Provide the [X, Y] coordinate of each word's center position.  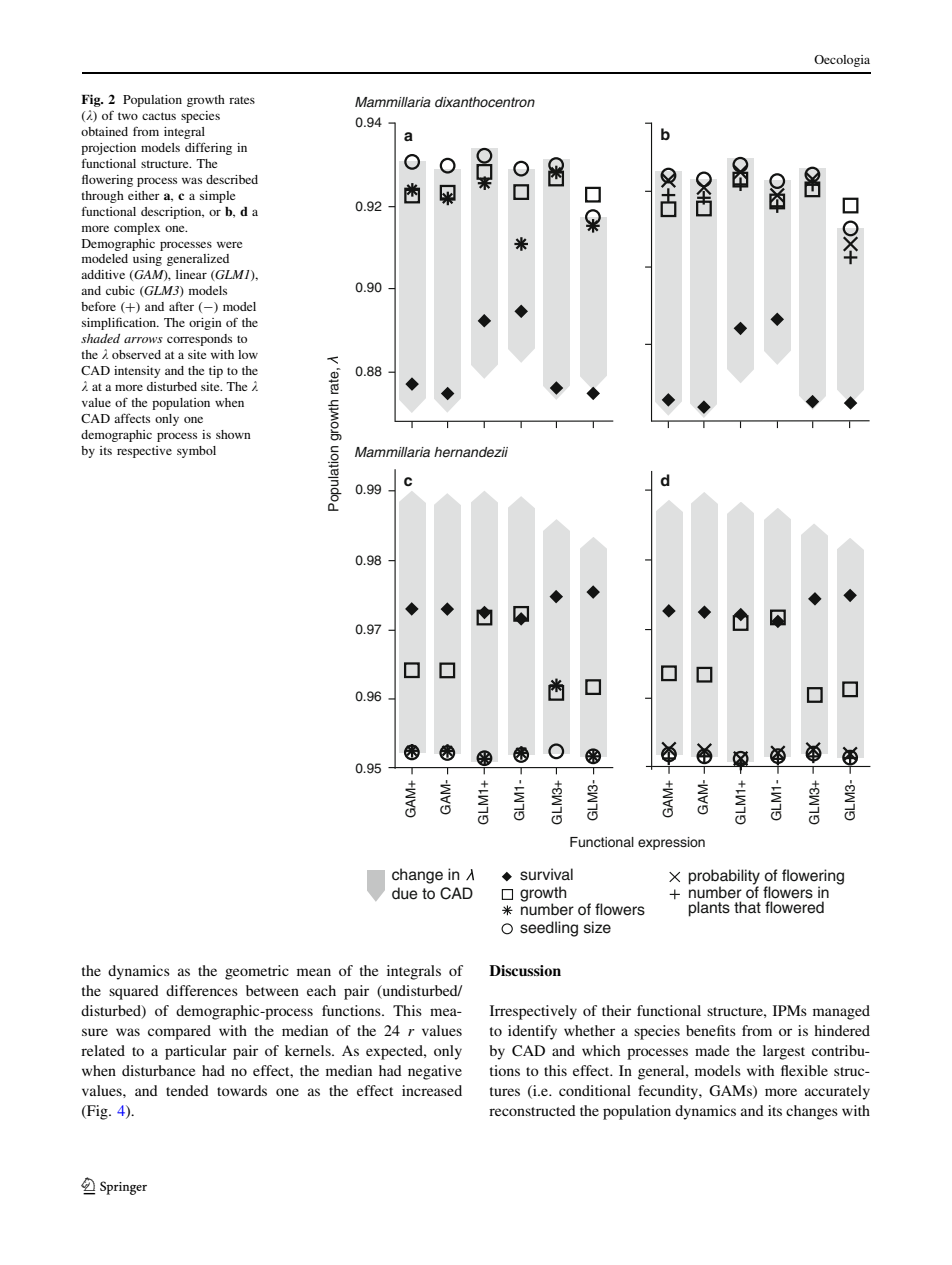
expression [671, 843]
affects [132, 418]
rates [242, 100]
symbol [196, 452]
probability [724, 877]
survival [546, 874]
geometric [257, 972]
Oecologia [842, 61]
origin [205, 324]
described [232, 179]
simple [217, 197]
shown [233, 434]
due [405, 893]
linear [191, 274]
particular [196, 1052]
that [747, 907]
